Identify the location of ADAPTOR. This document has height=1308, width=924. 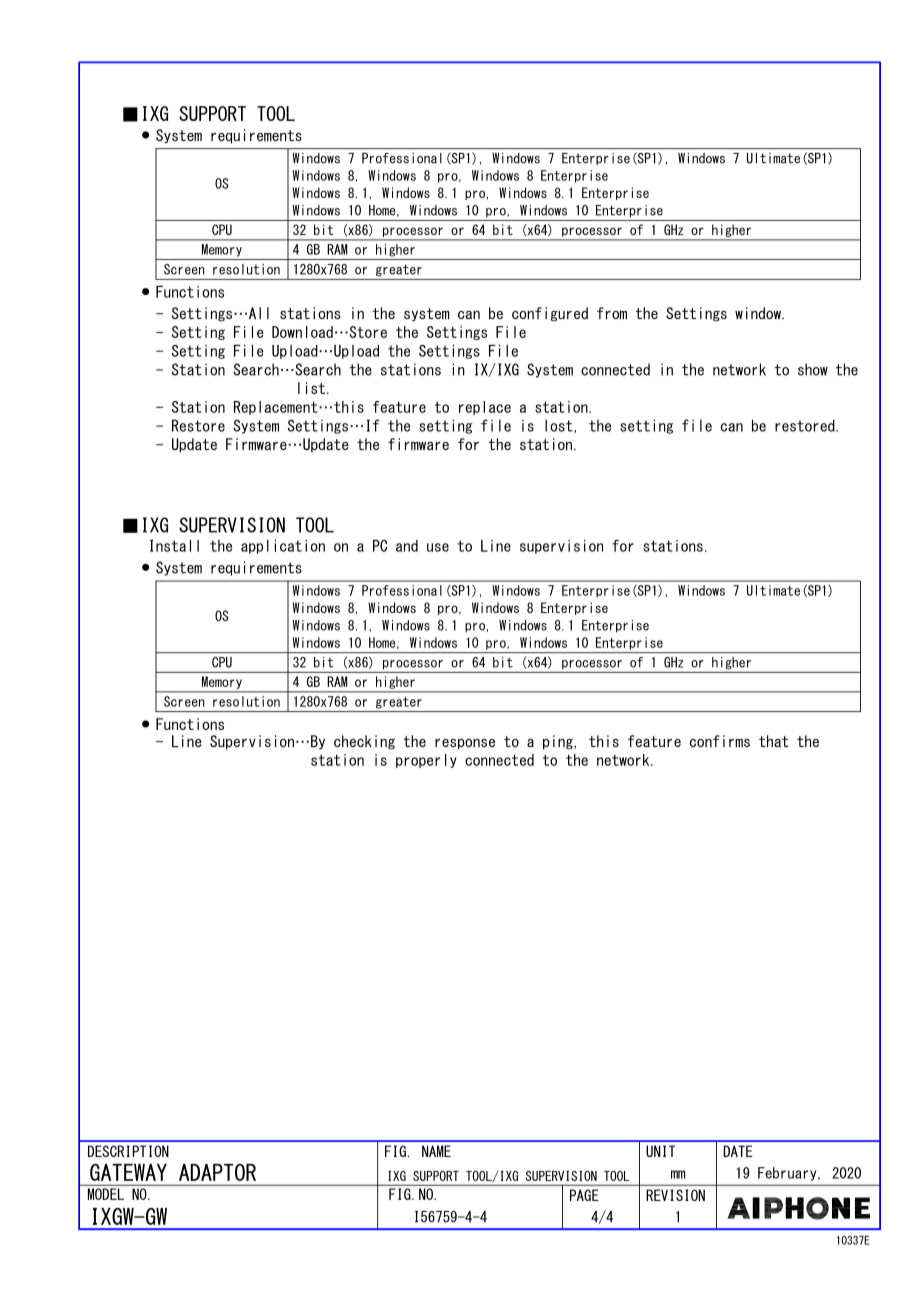
(217, 1172).
